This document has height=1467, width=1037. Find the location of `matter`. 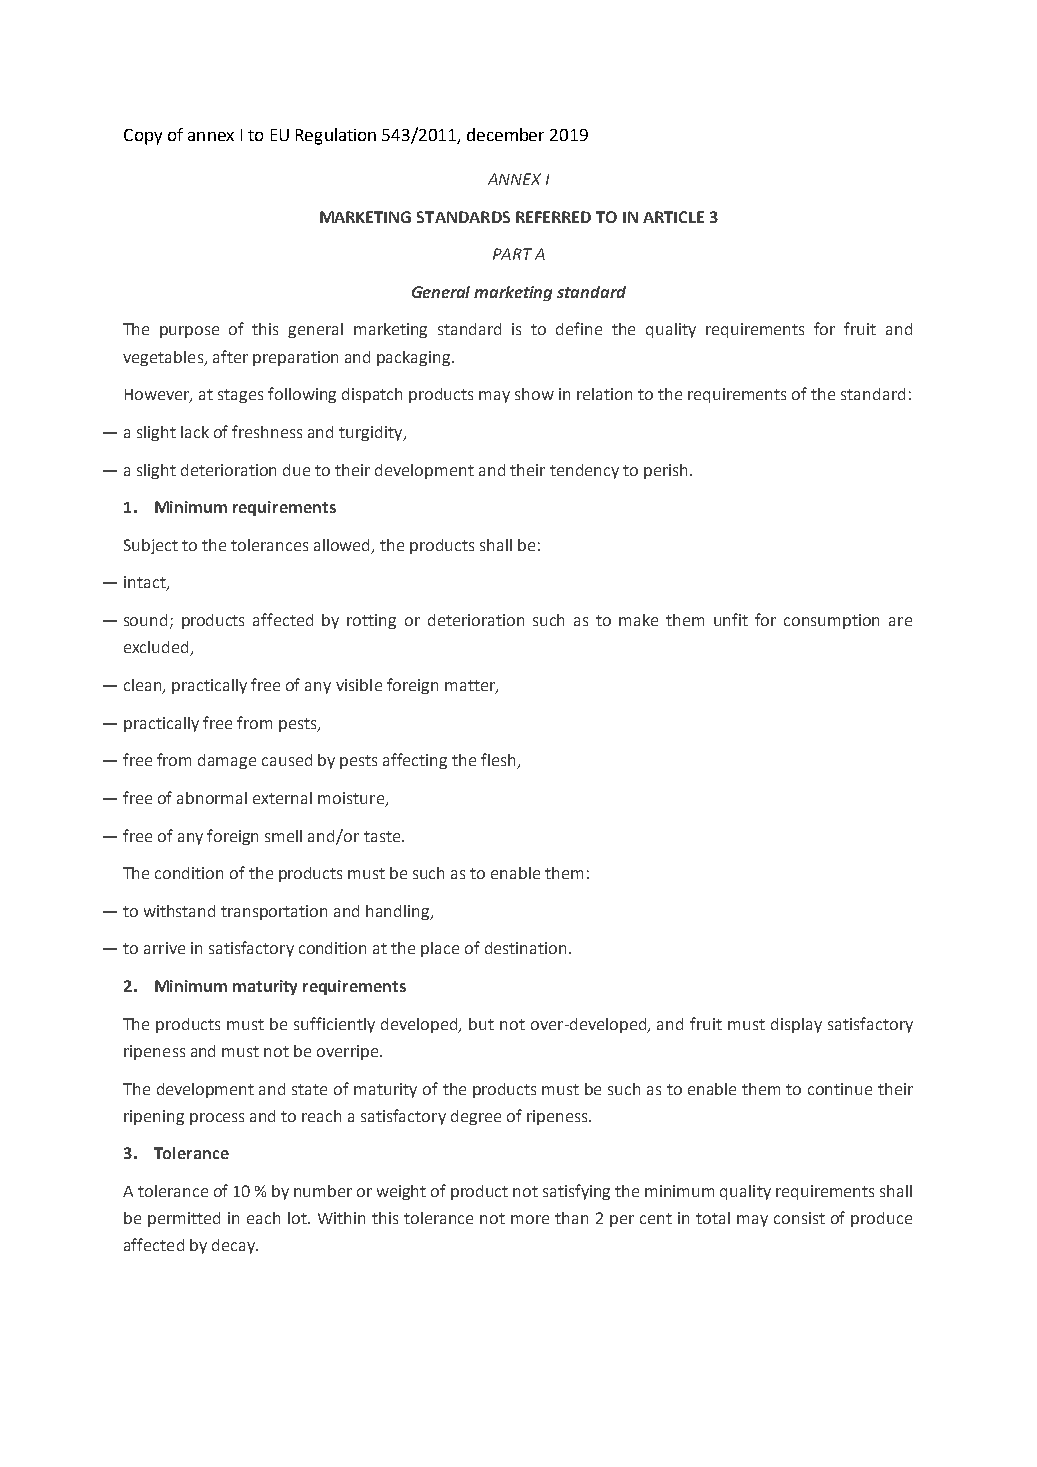

matter is located at coordinates (471, 687).
